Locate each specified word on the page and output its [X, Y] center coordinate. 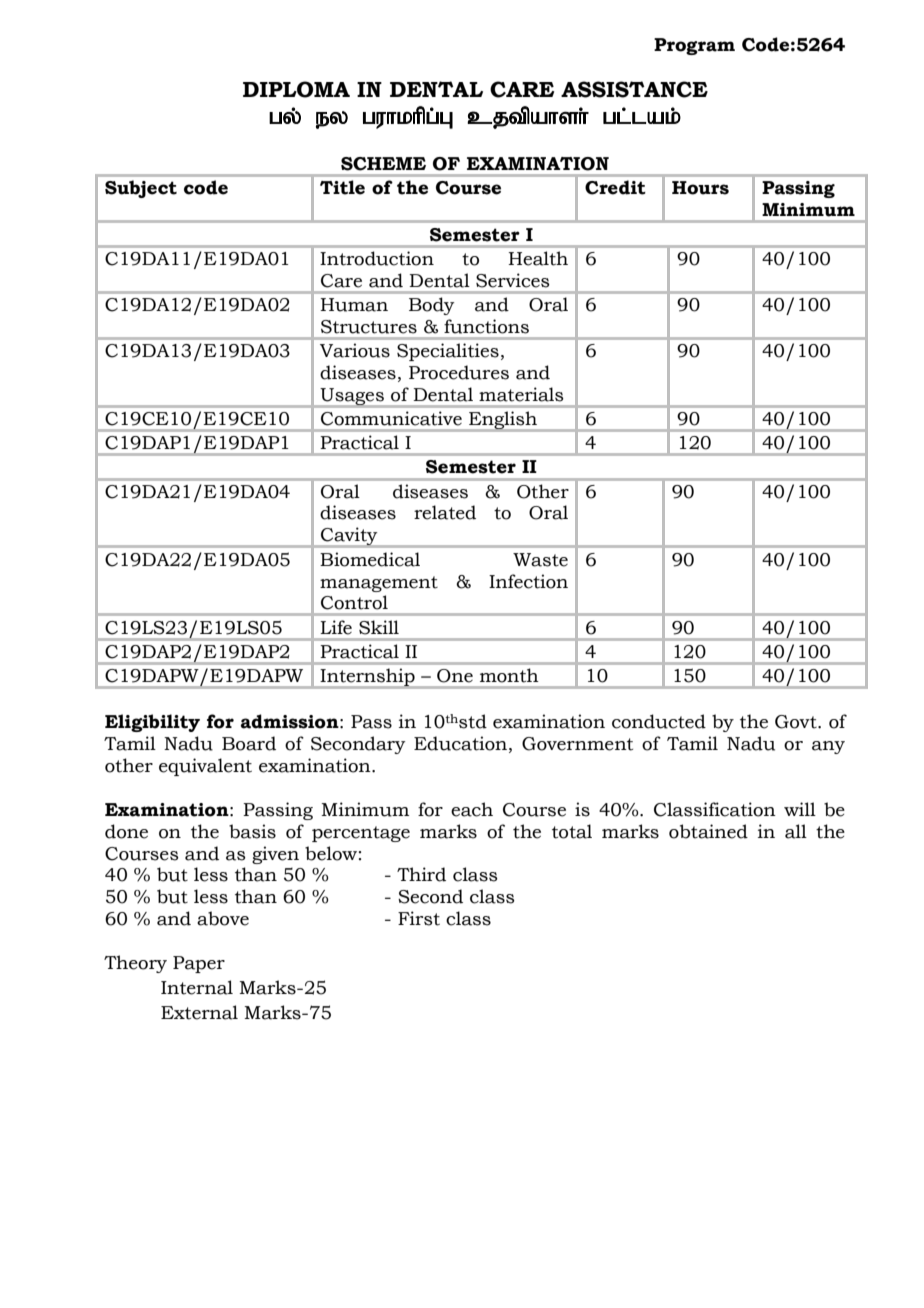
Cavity [349, 537]
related [445, 512]
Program [694, 46]
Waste [540, 560]
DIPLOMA [296, 89]
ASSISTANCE [634, 89]
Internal [197, 987]
